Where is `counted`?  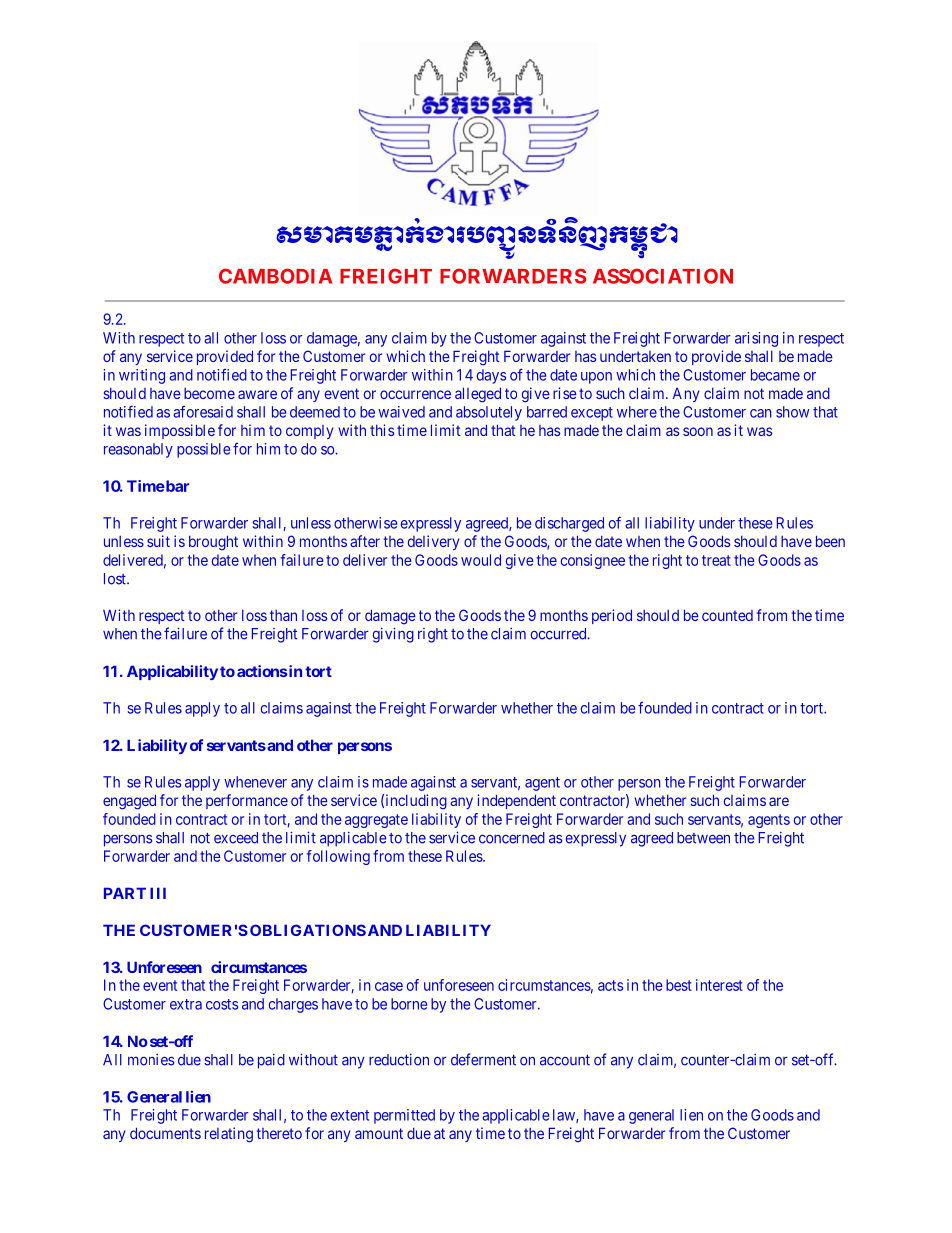
counted is located at coordinates (727, 615).
